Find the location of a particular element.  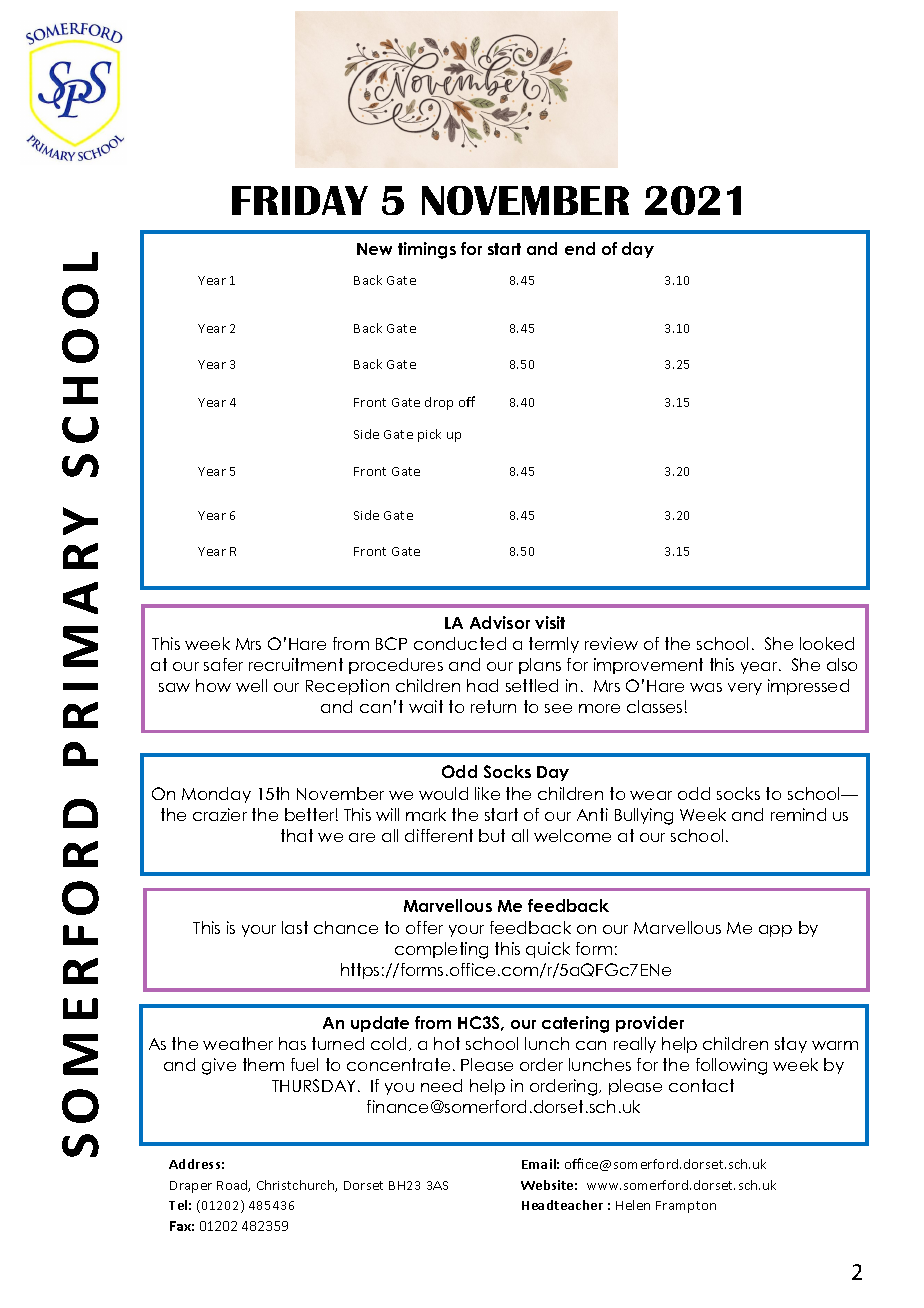

end is located at coordinates (580, 248).
